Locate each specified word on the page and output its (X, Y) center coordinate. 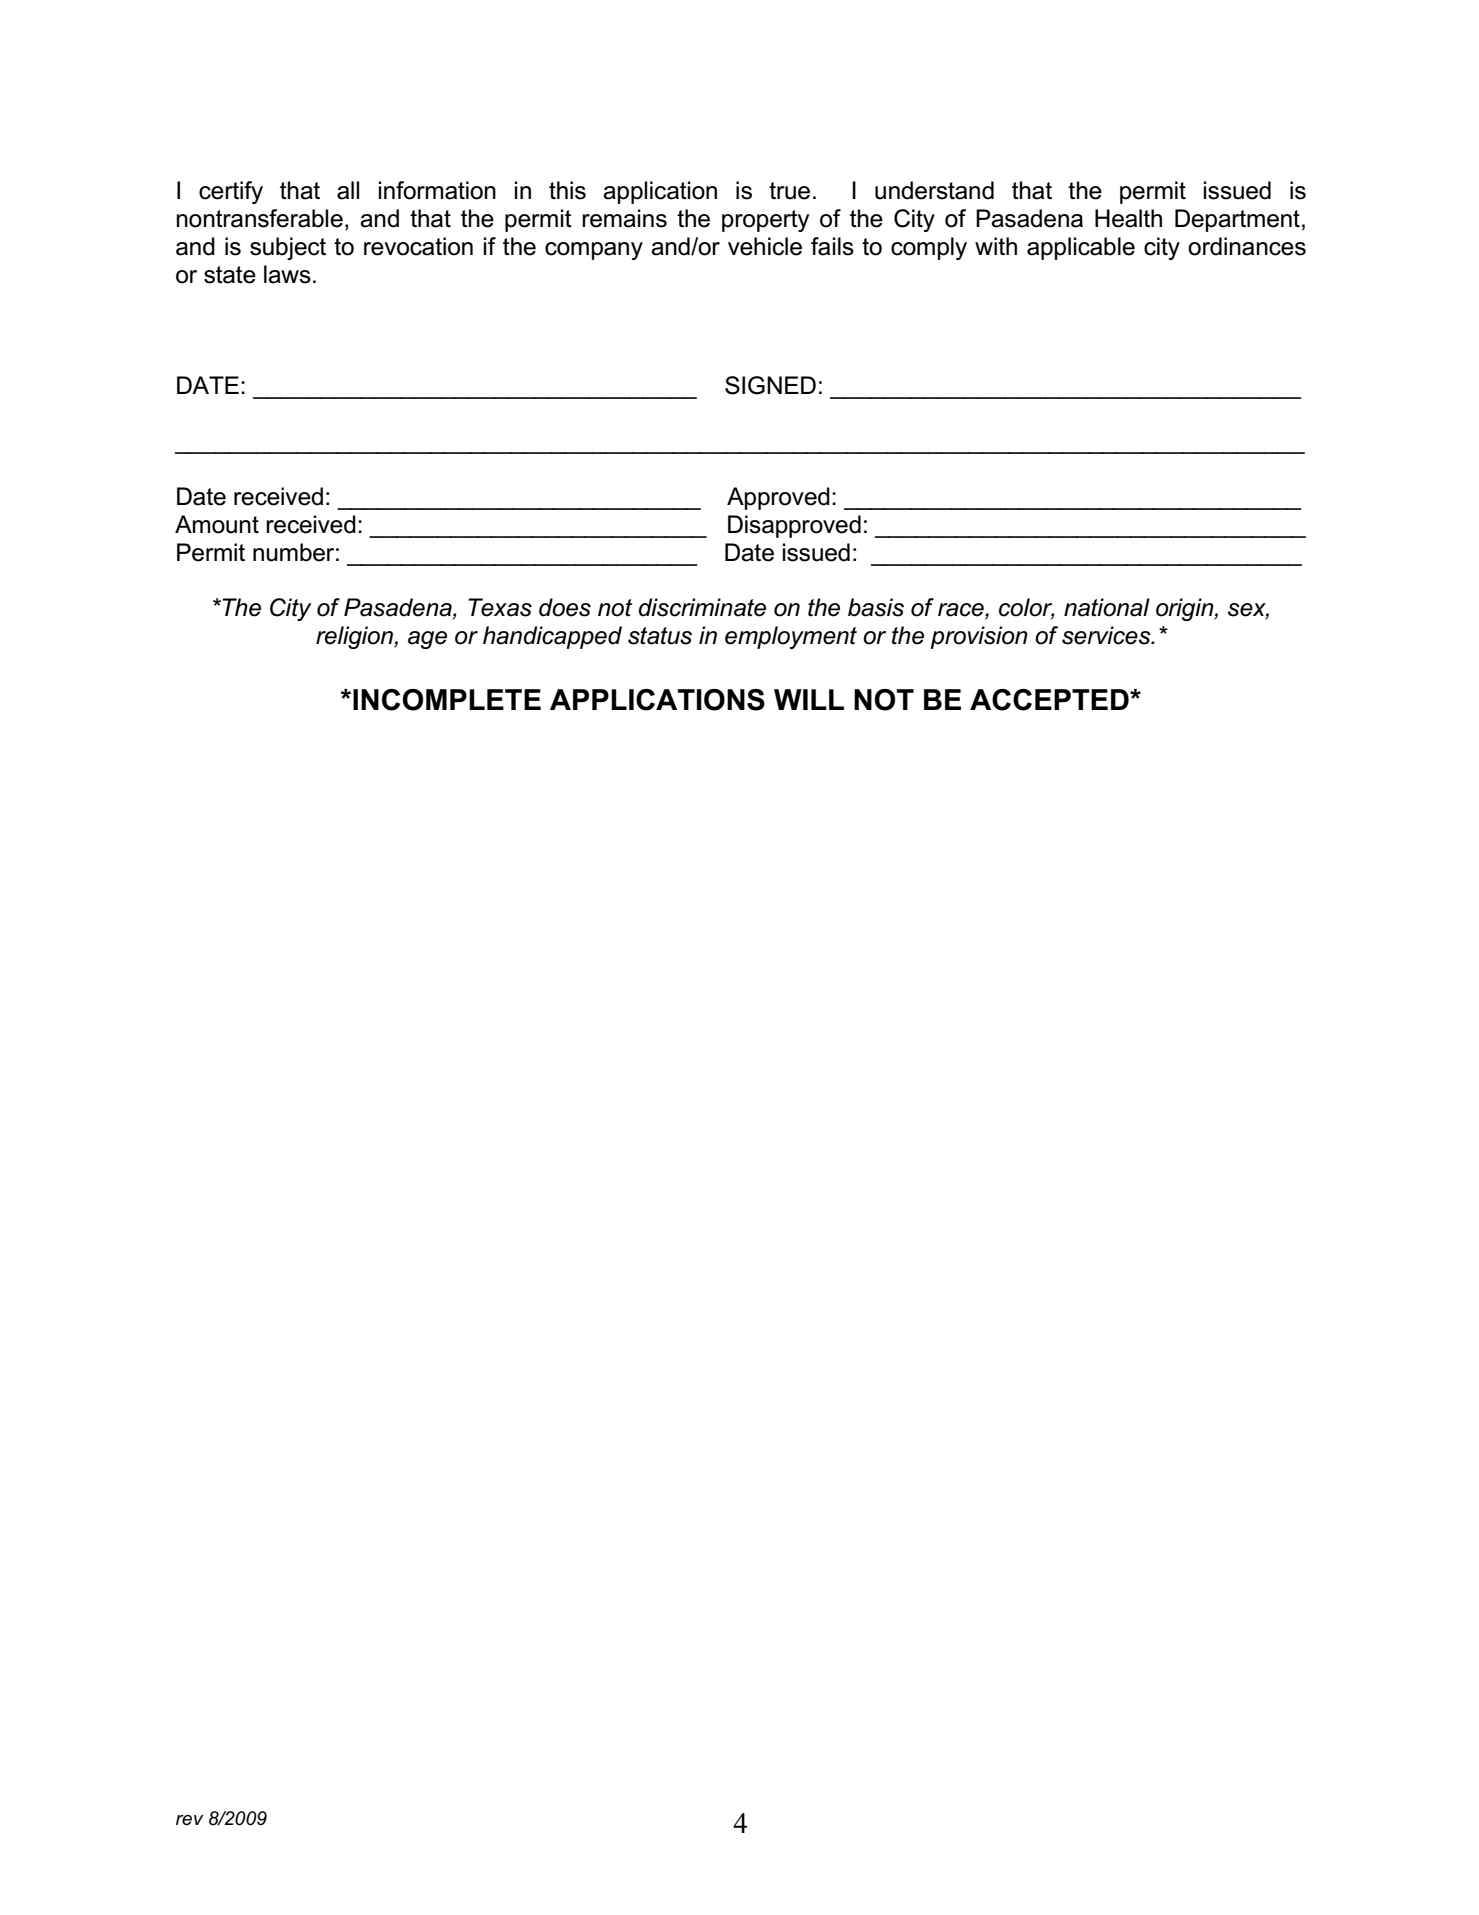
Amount (217, 524)
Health (1128, 218)
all (348, 190)
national (1107, 607)
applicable (1081, 248)
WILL (809, 699)
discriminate (702, 607)
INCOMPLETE (447, 700)
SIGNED (770, 385)
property (765, 221)
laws (287, 274)
